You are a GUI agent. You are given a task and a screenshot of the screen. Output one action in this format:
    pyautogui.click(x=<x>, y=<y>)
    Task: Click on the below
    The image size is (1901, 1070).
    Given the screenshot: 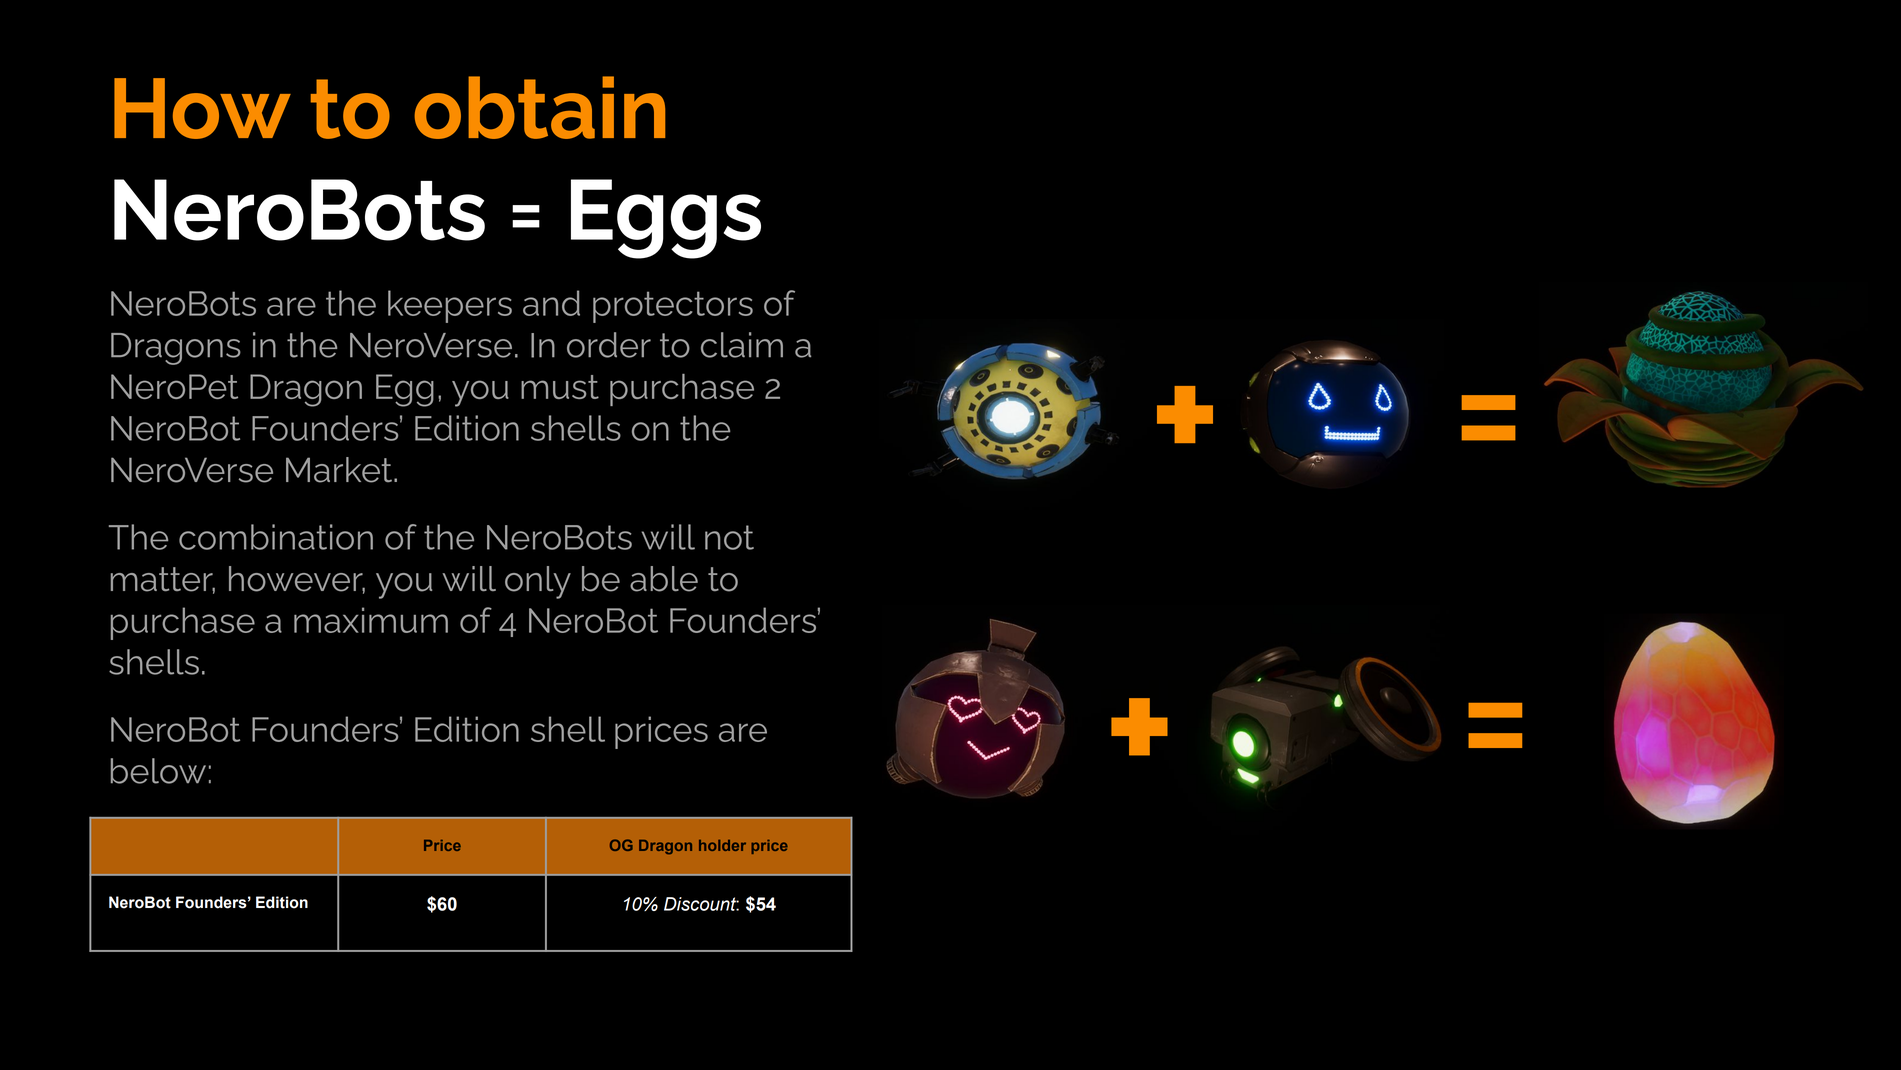 What is the action you would take?
    pyautogui.click(x=158, y=771)
